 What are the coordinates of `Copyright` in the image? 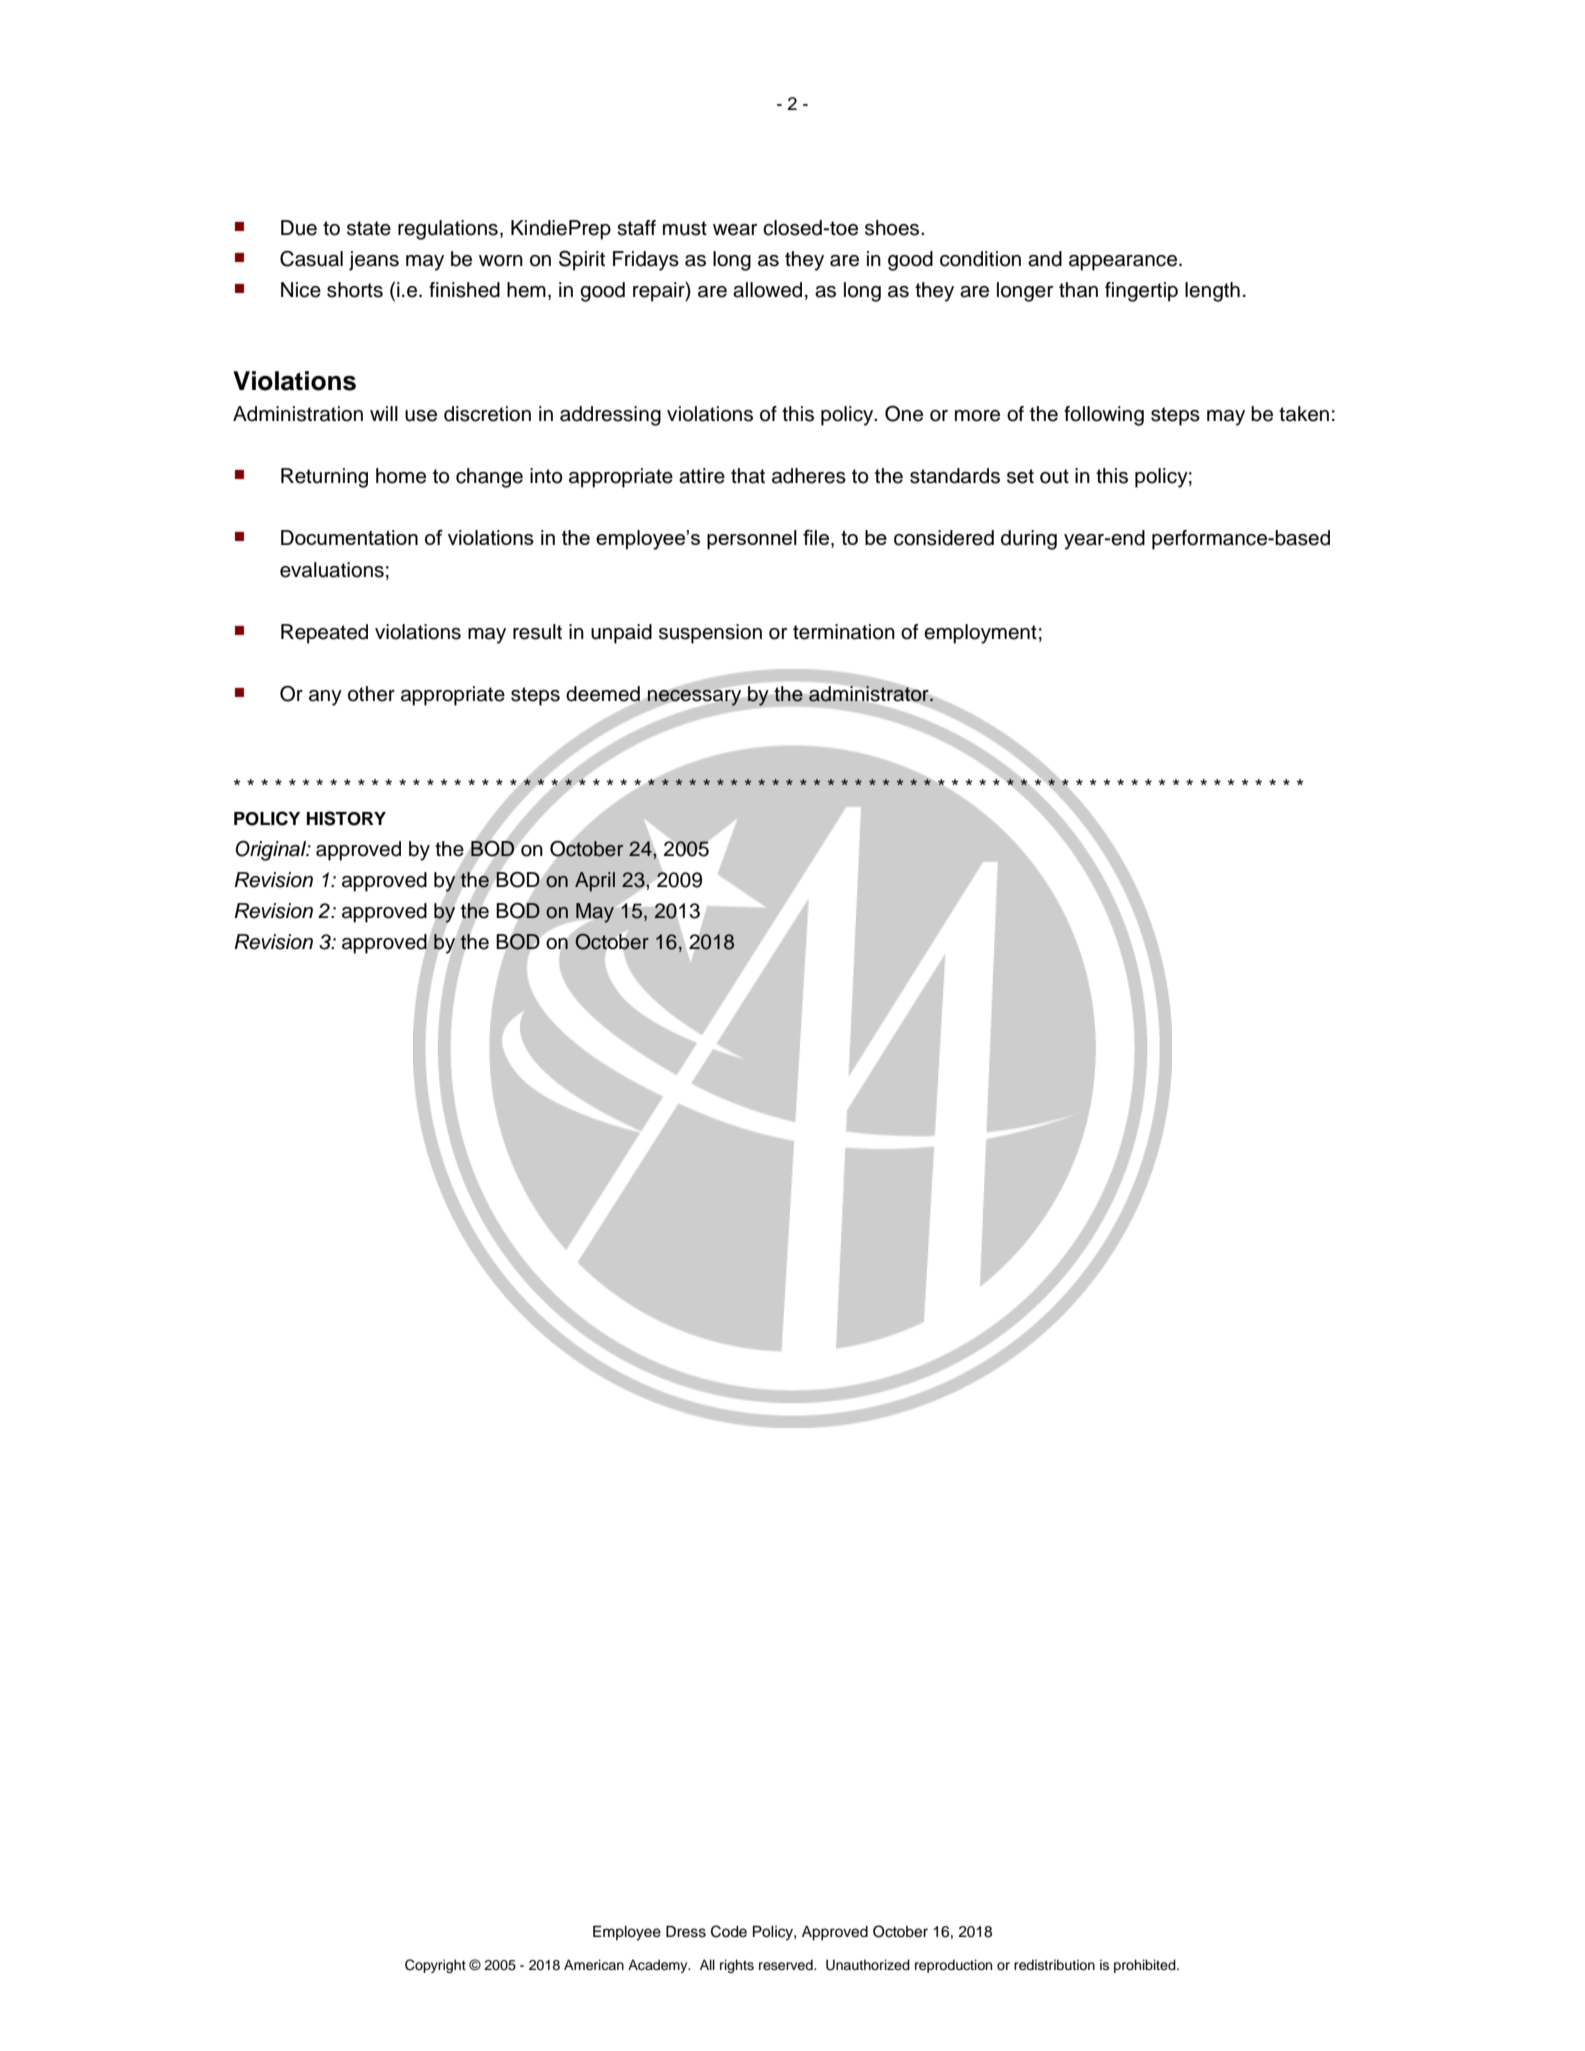 It's located at (435, 1966).
